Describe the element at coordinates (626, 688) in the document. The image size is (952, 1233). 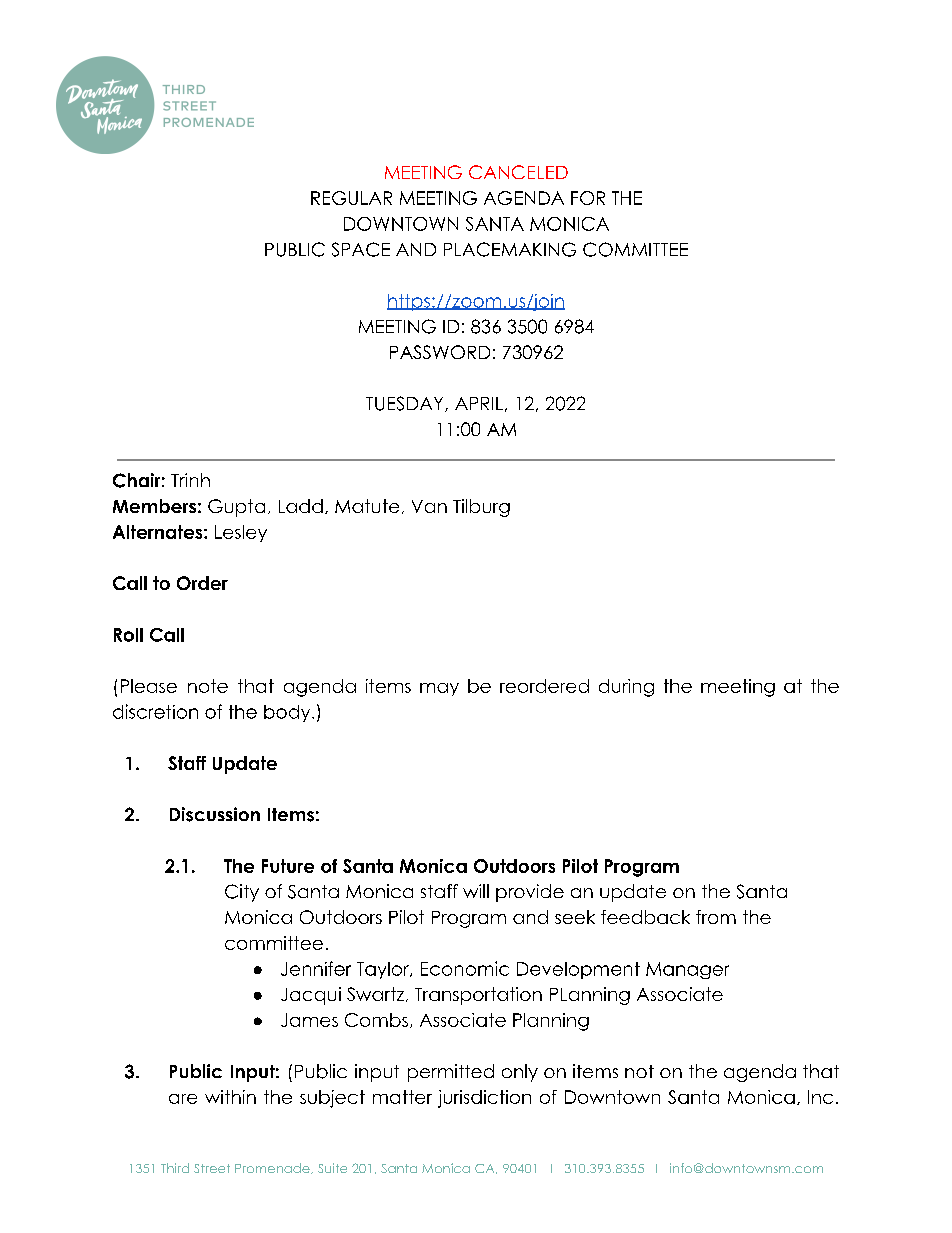
I see `during` at that location.
